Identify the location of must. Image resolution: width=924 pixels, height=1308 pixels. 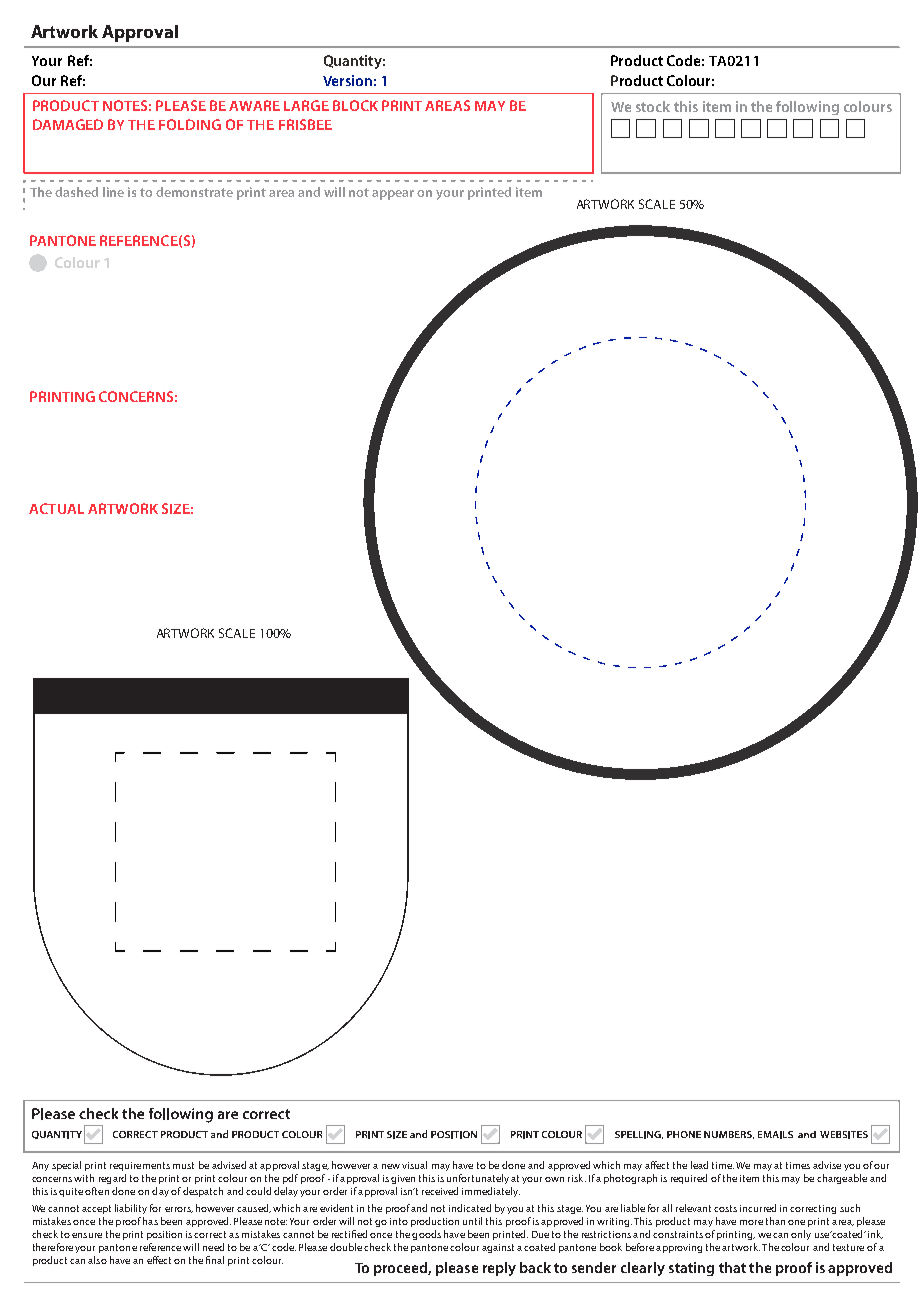
(183, 1165).
